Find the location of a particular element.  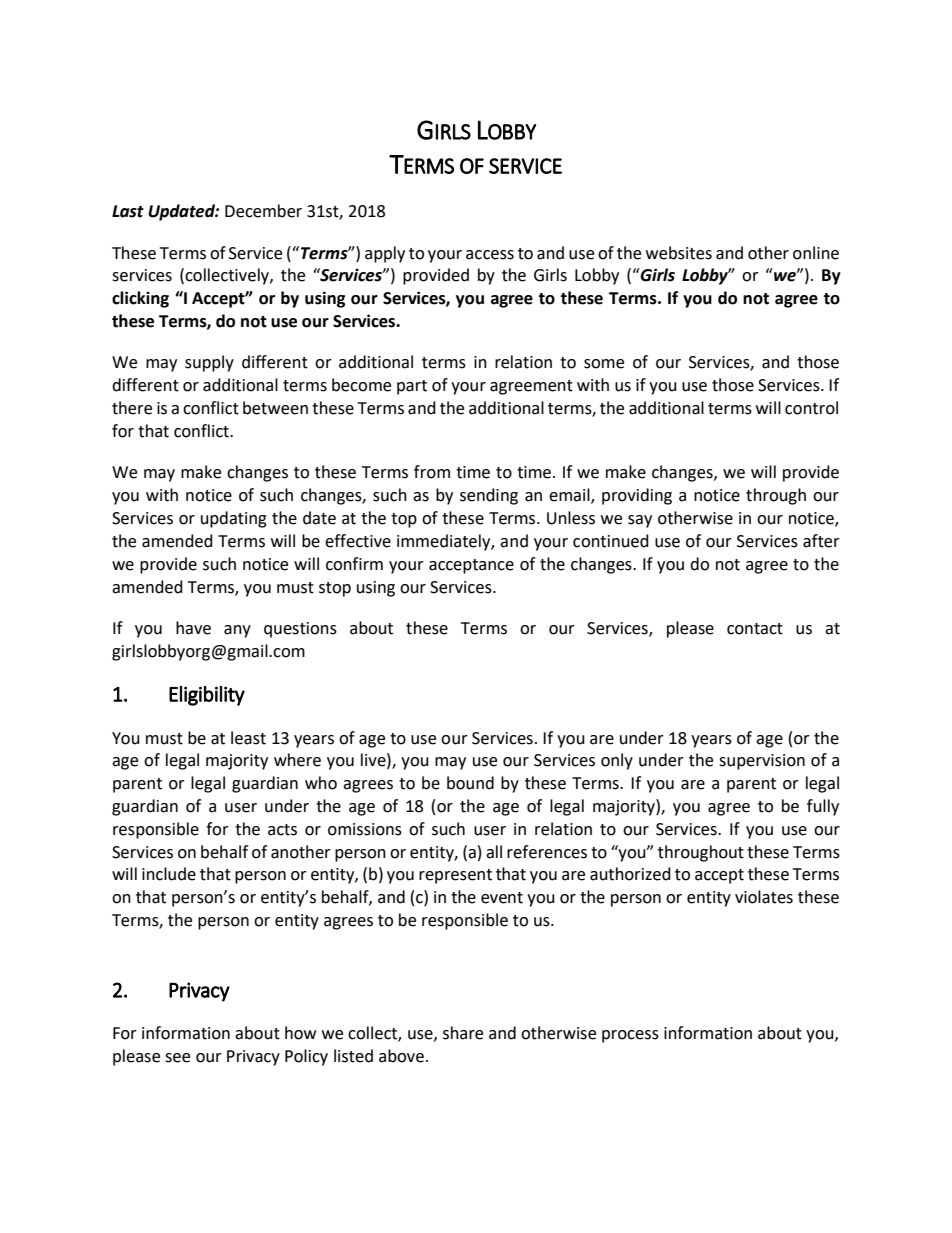

December is located at coordinates (263, 211).
